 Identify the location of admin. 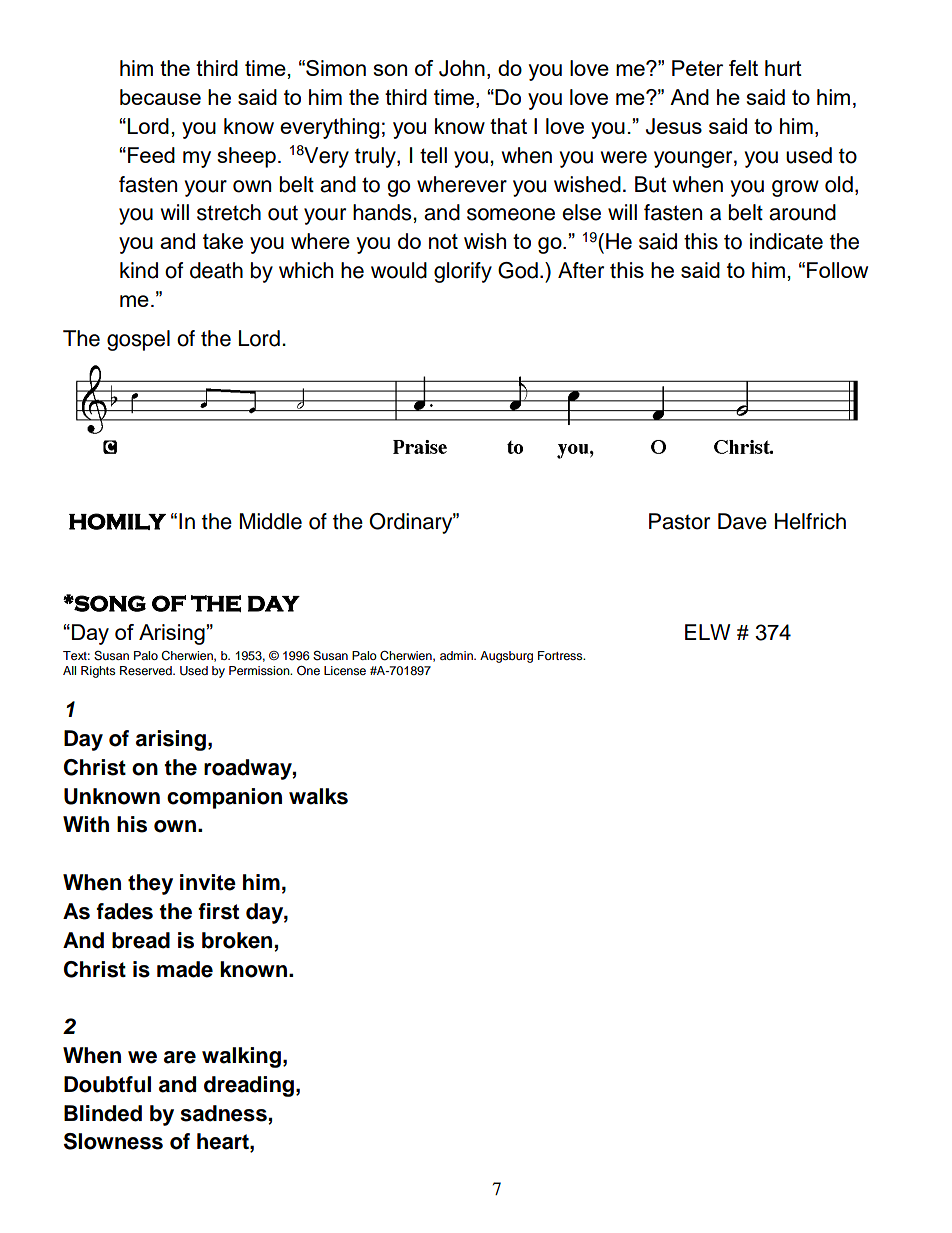
(457, 655).
